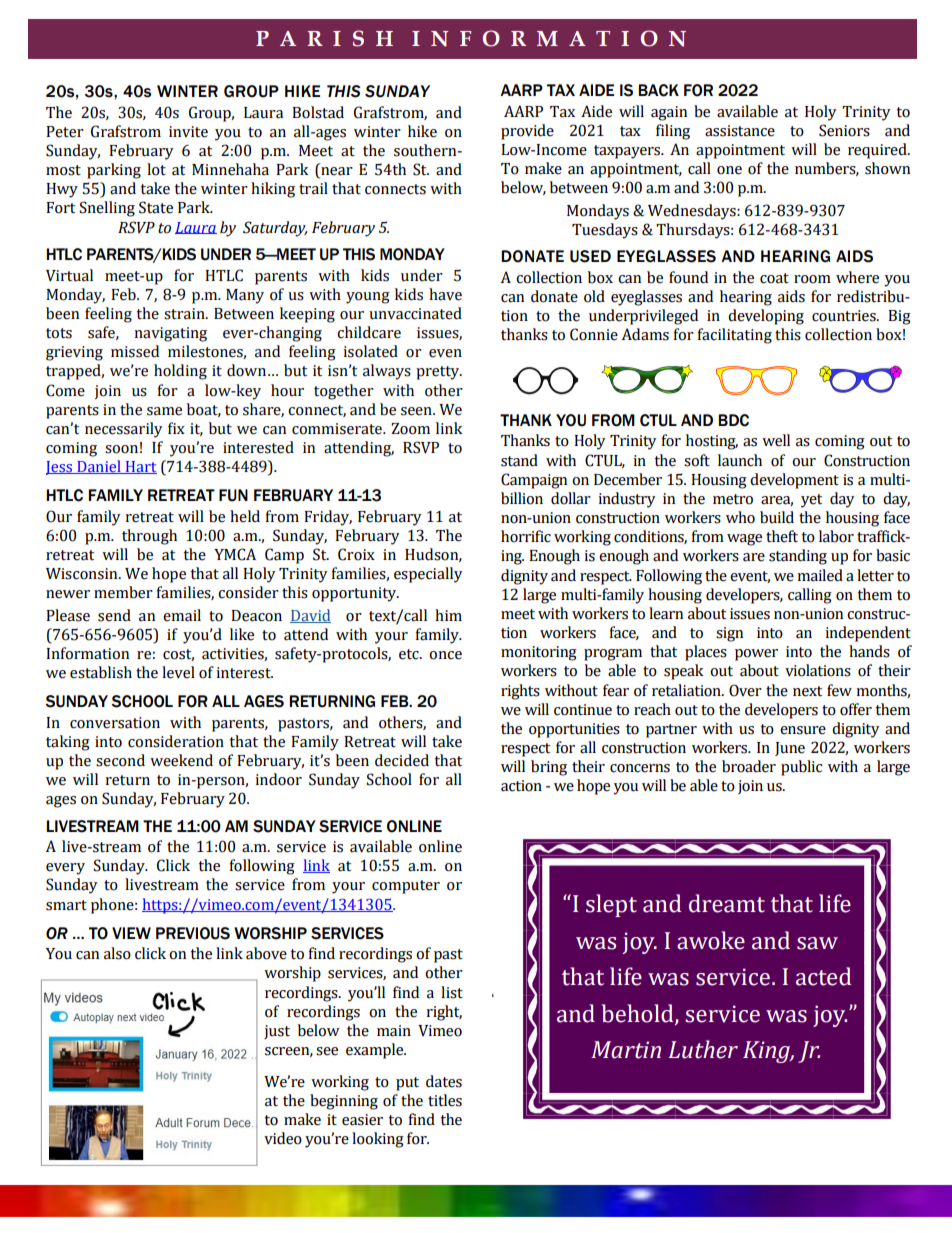  What do you see at coordinates (283, 1138) in the screenshot?
I see `video` at bounding box center [283, 1138].
